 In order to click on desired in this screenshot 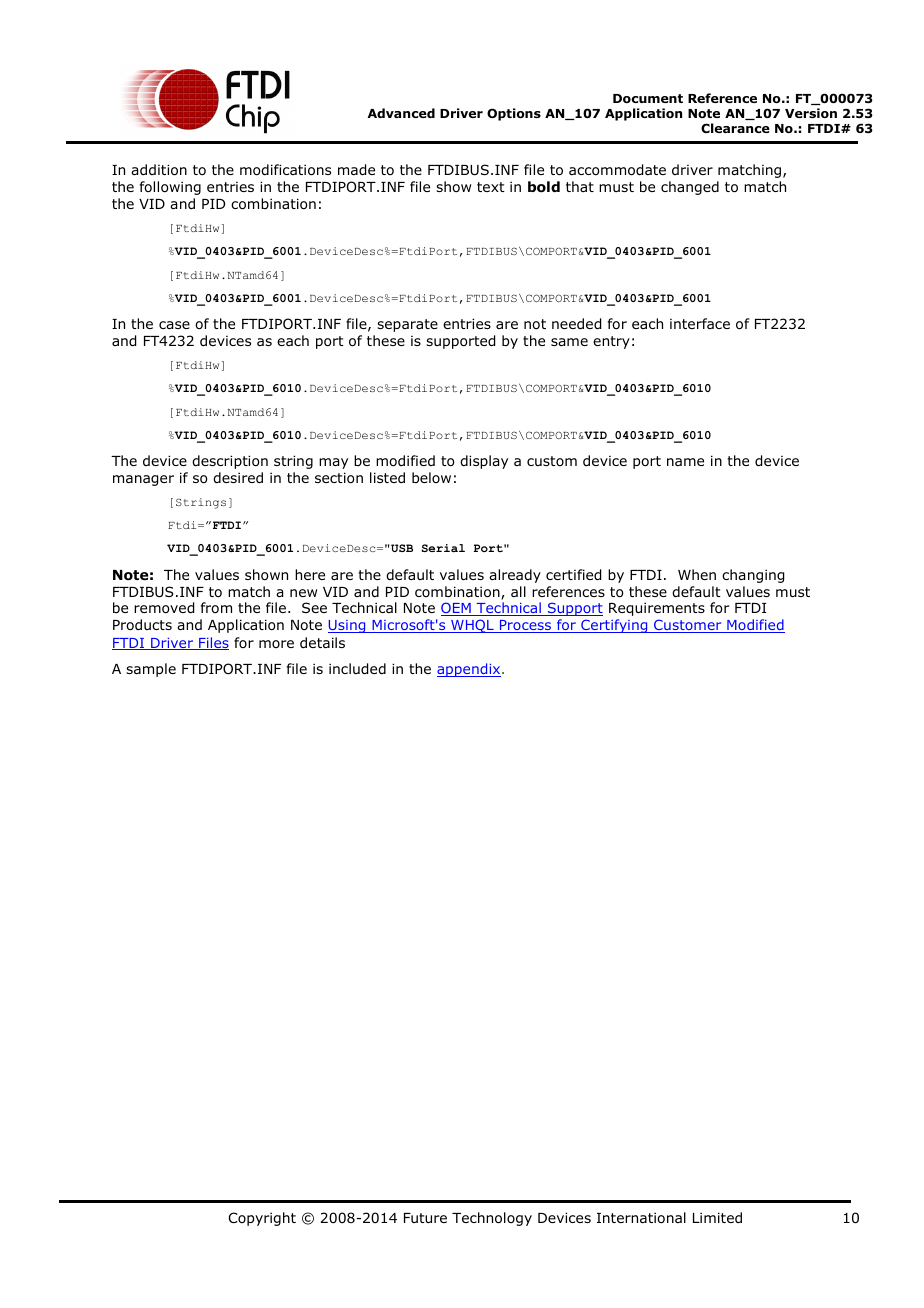, I will do `click(238, 477)`.
